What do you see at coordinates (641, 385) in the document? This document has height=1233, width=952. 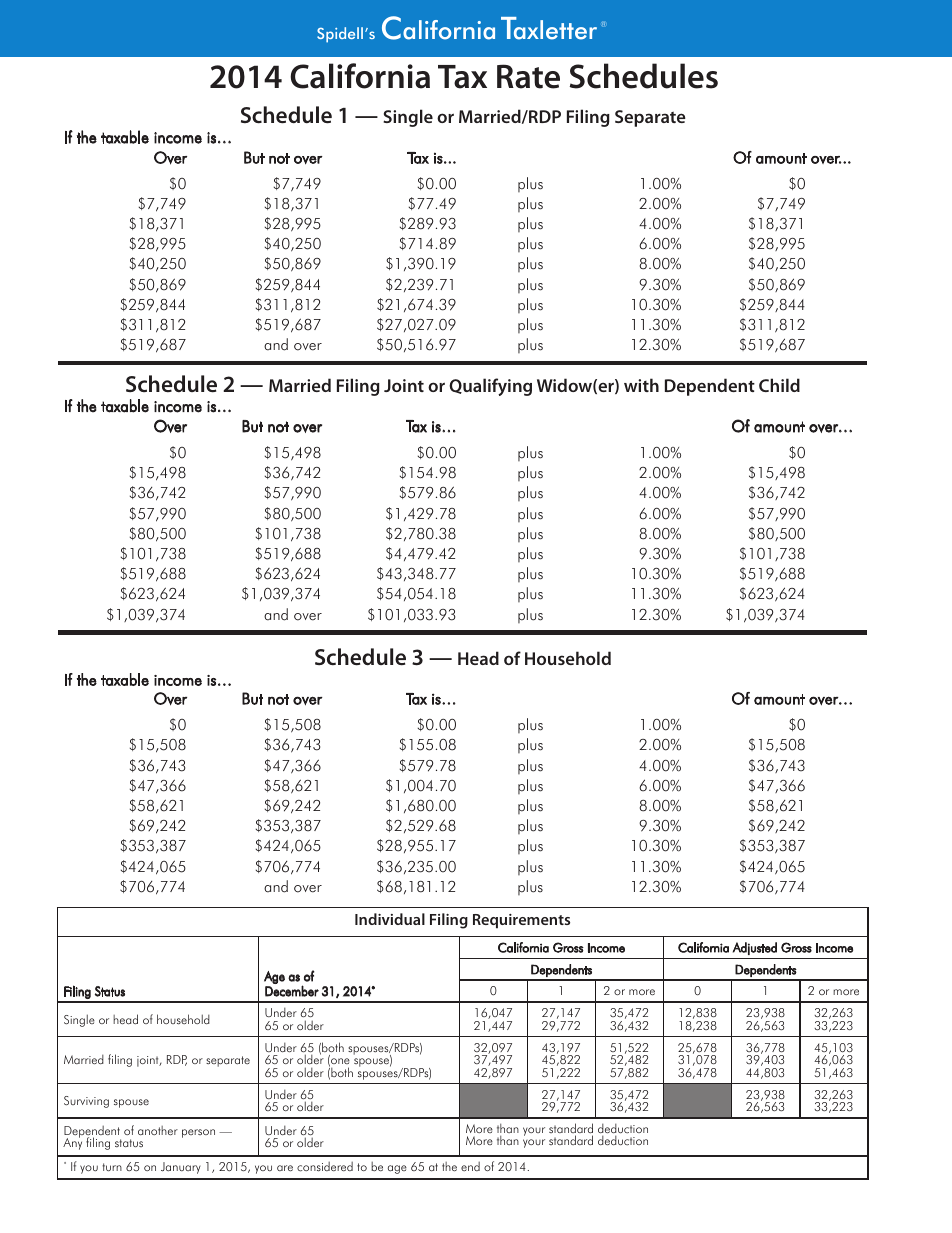 I see `with` at bounding box center [641, 385].
